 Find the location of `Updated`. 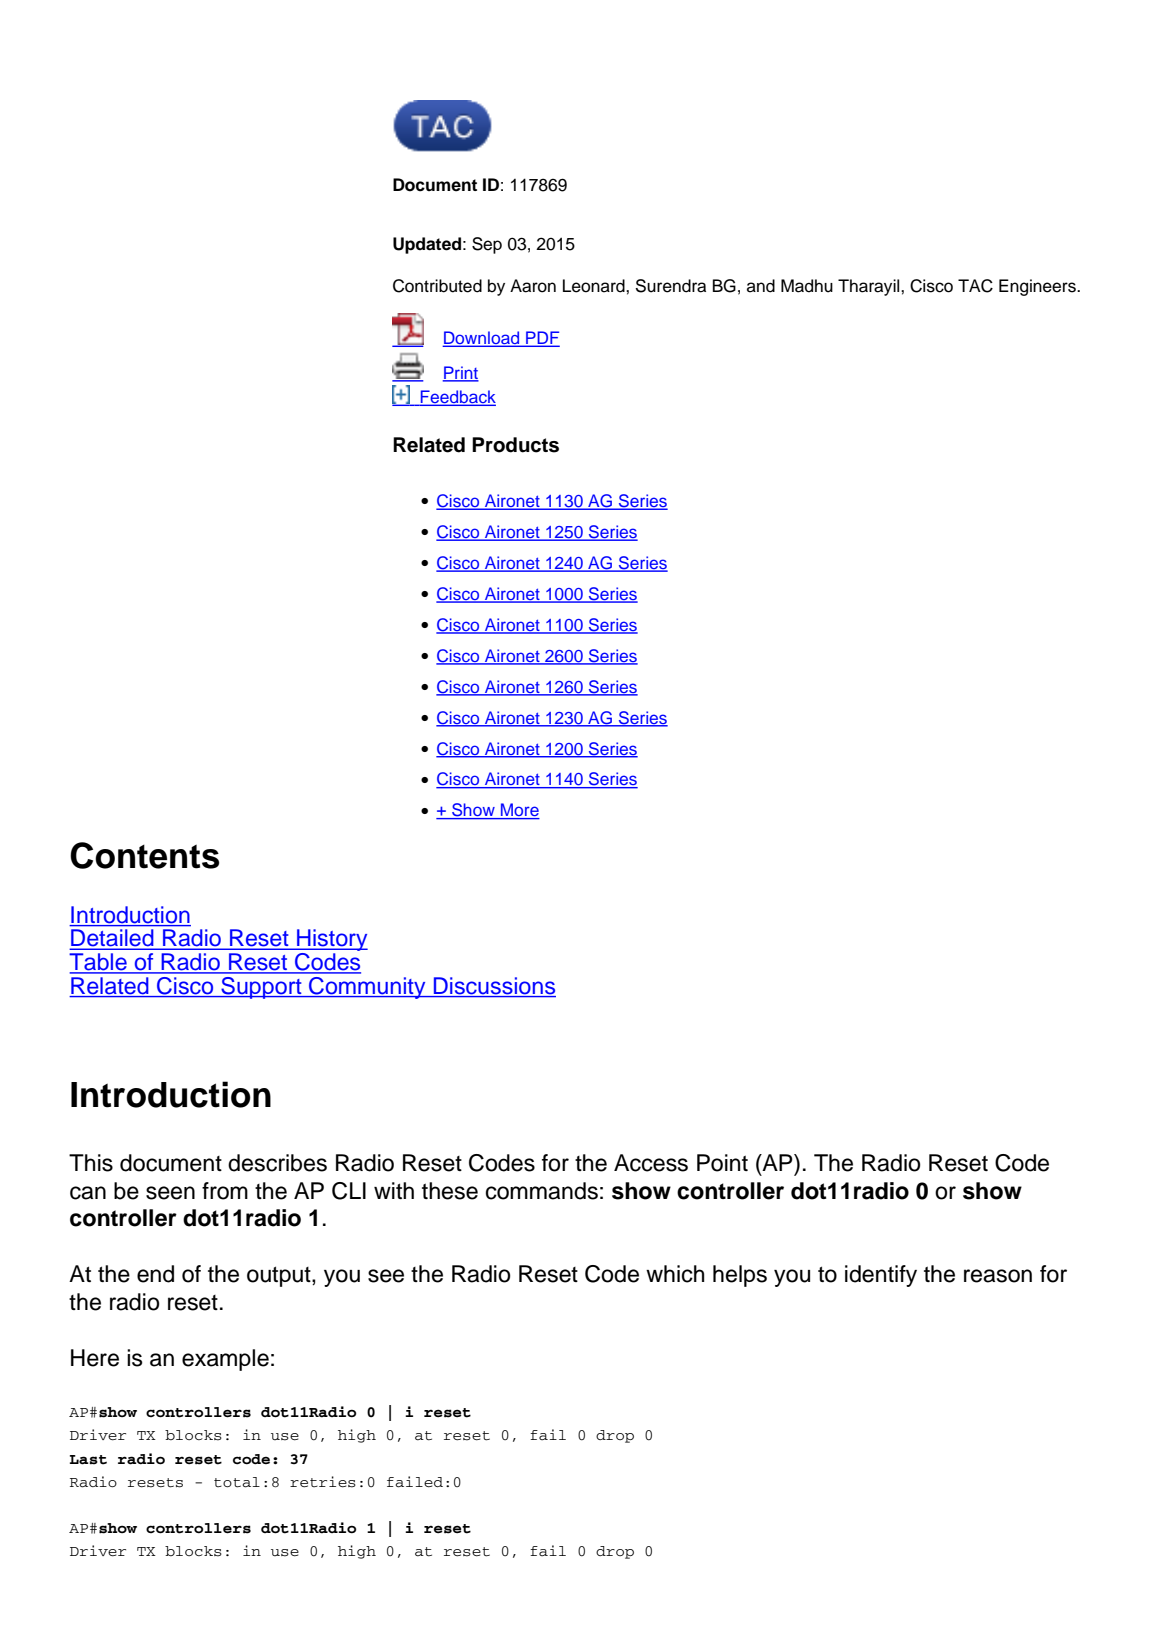

Updated is located at coordinates (427, 245).
